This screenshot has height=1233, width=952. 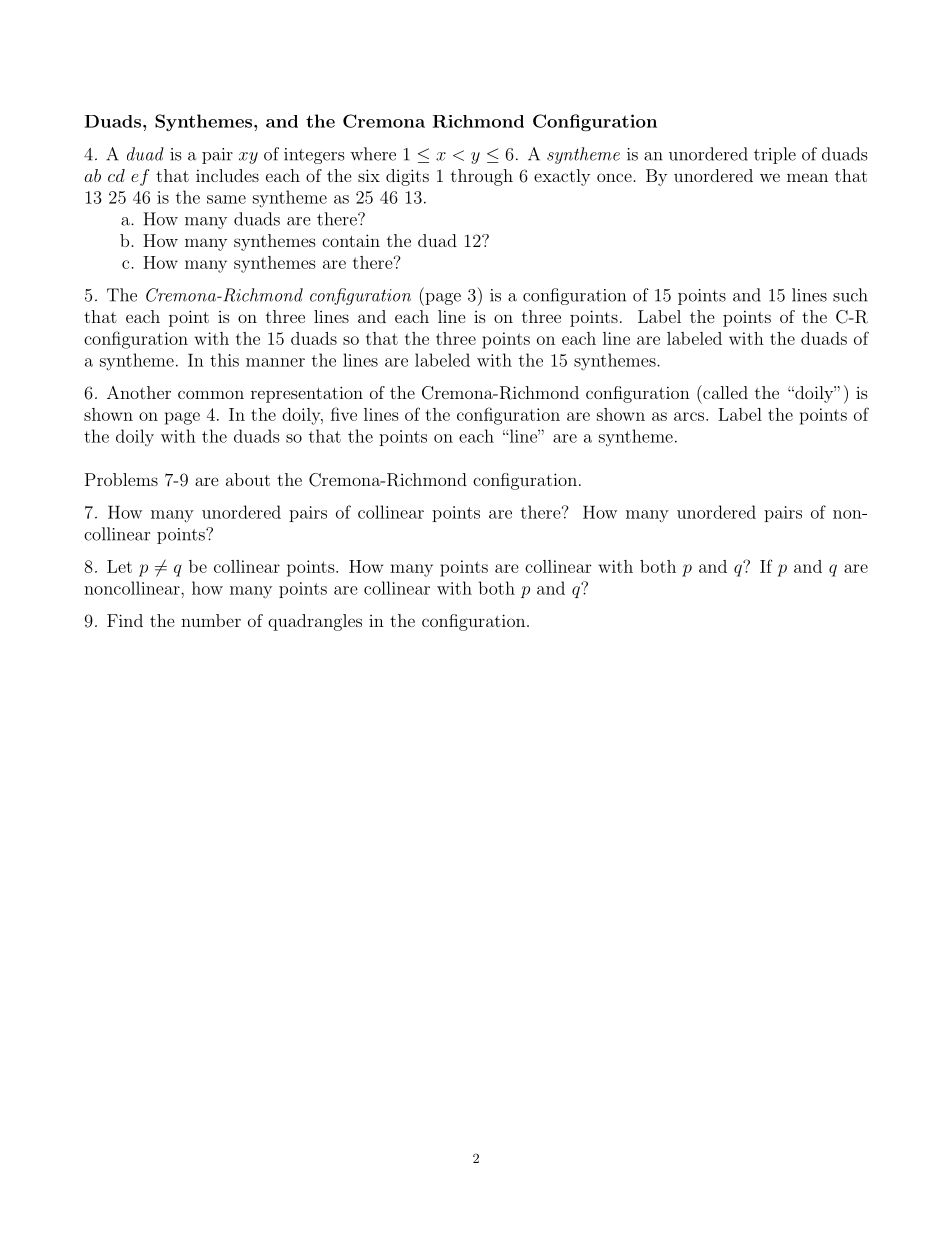 I want to click on Find, so click(x=125, y=620).
